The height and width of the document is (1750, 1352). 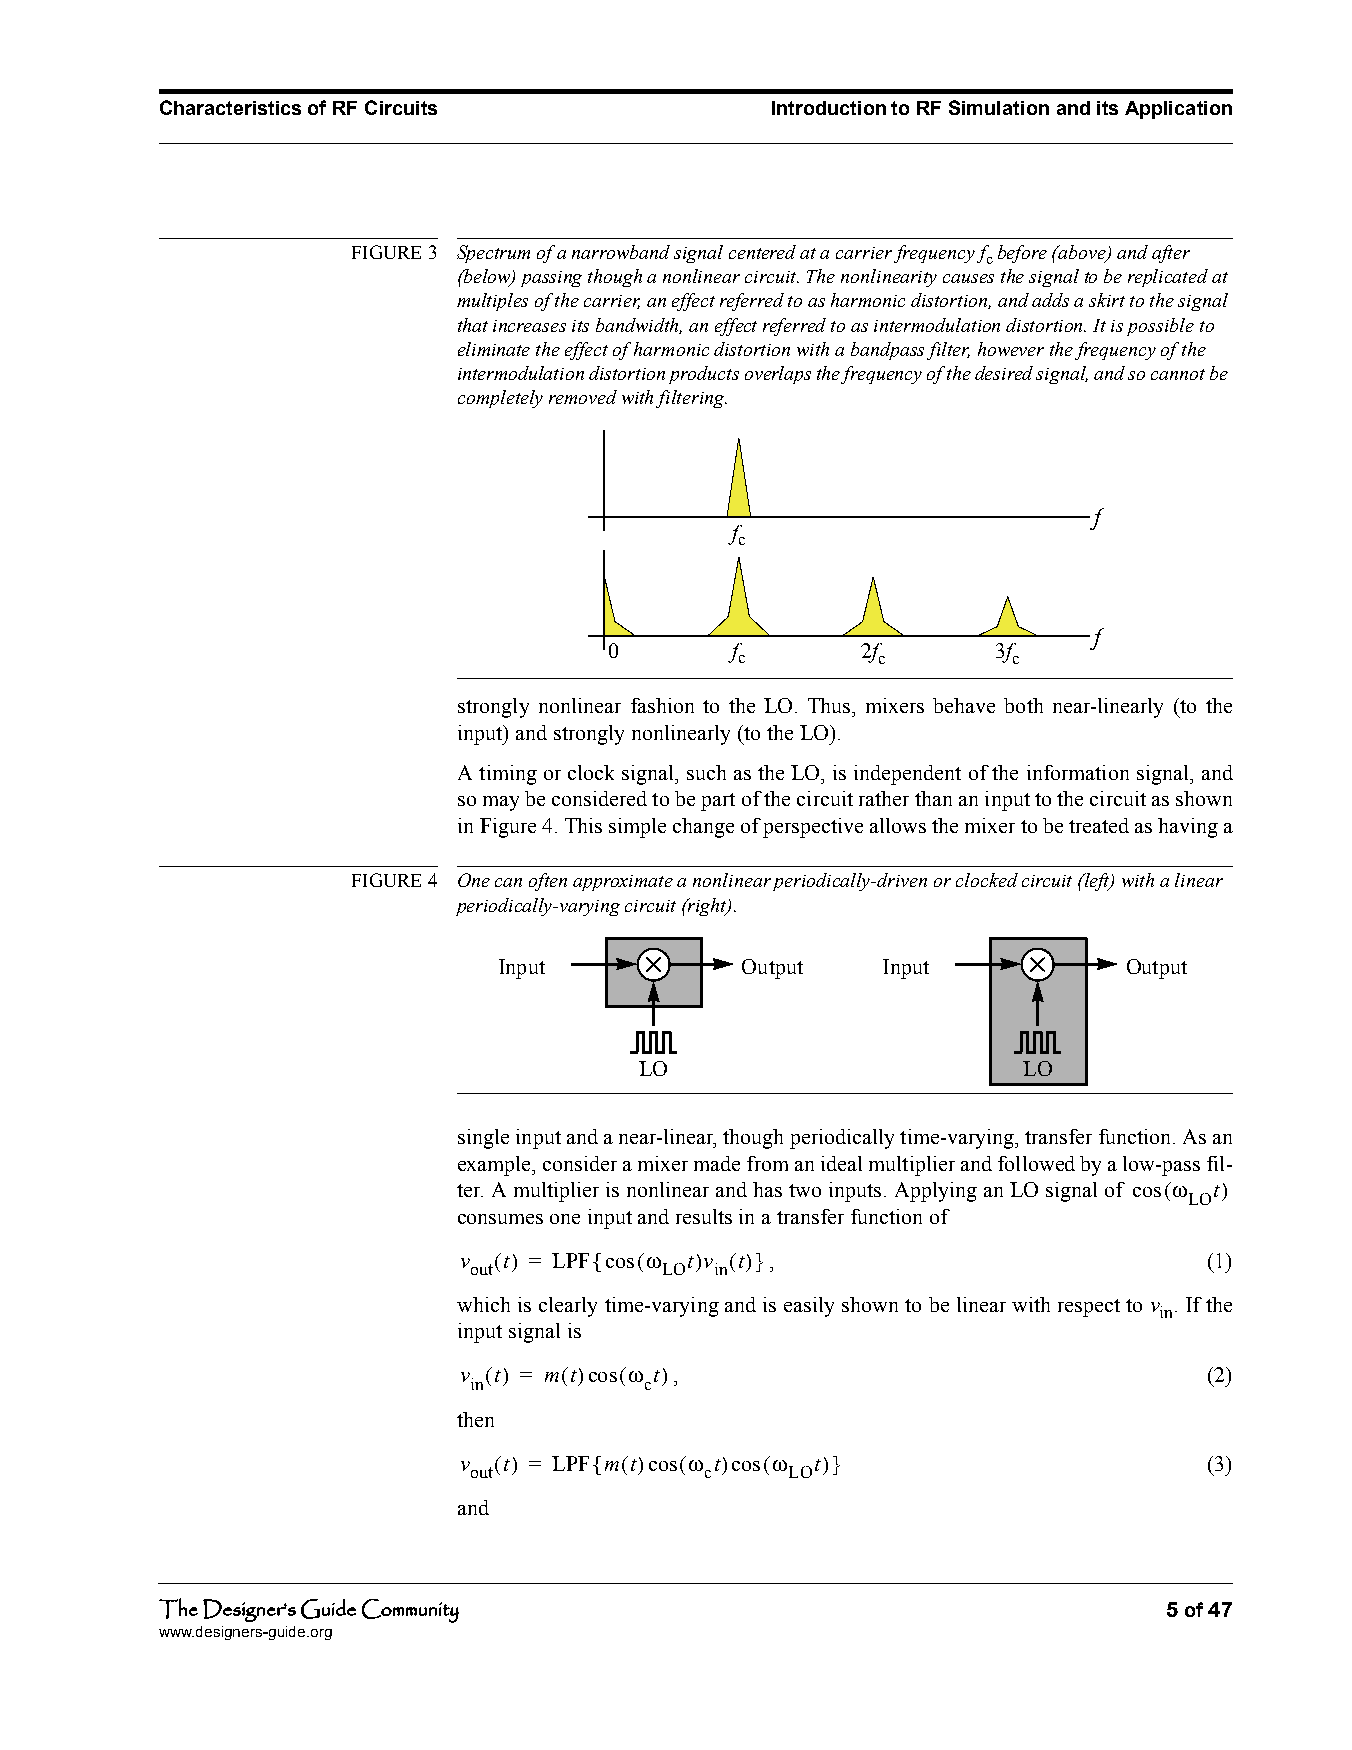 I want to click on followed, so click(x=1036, y=1163).
